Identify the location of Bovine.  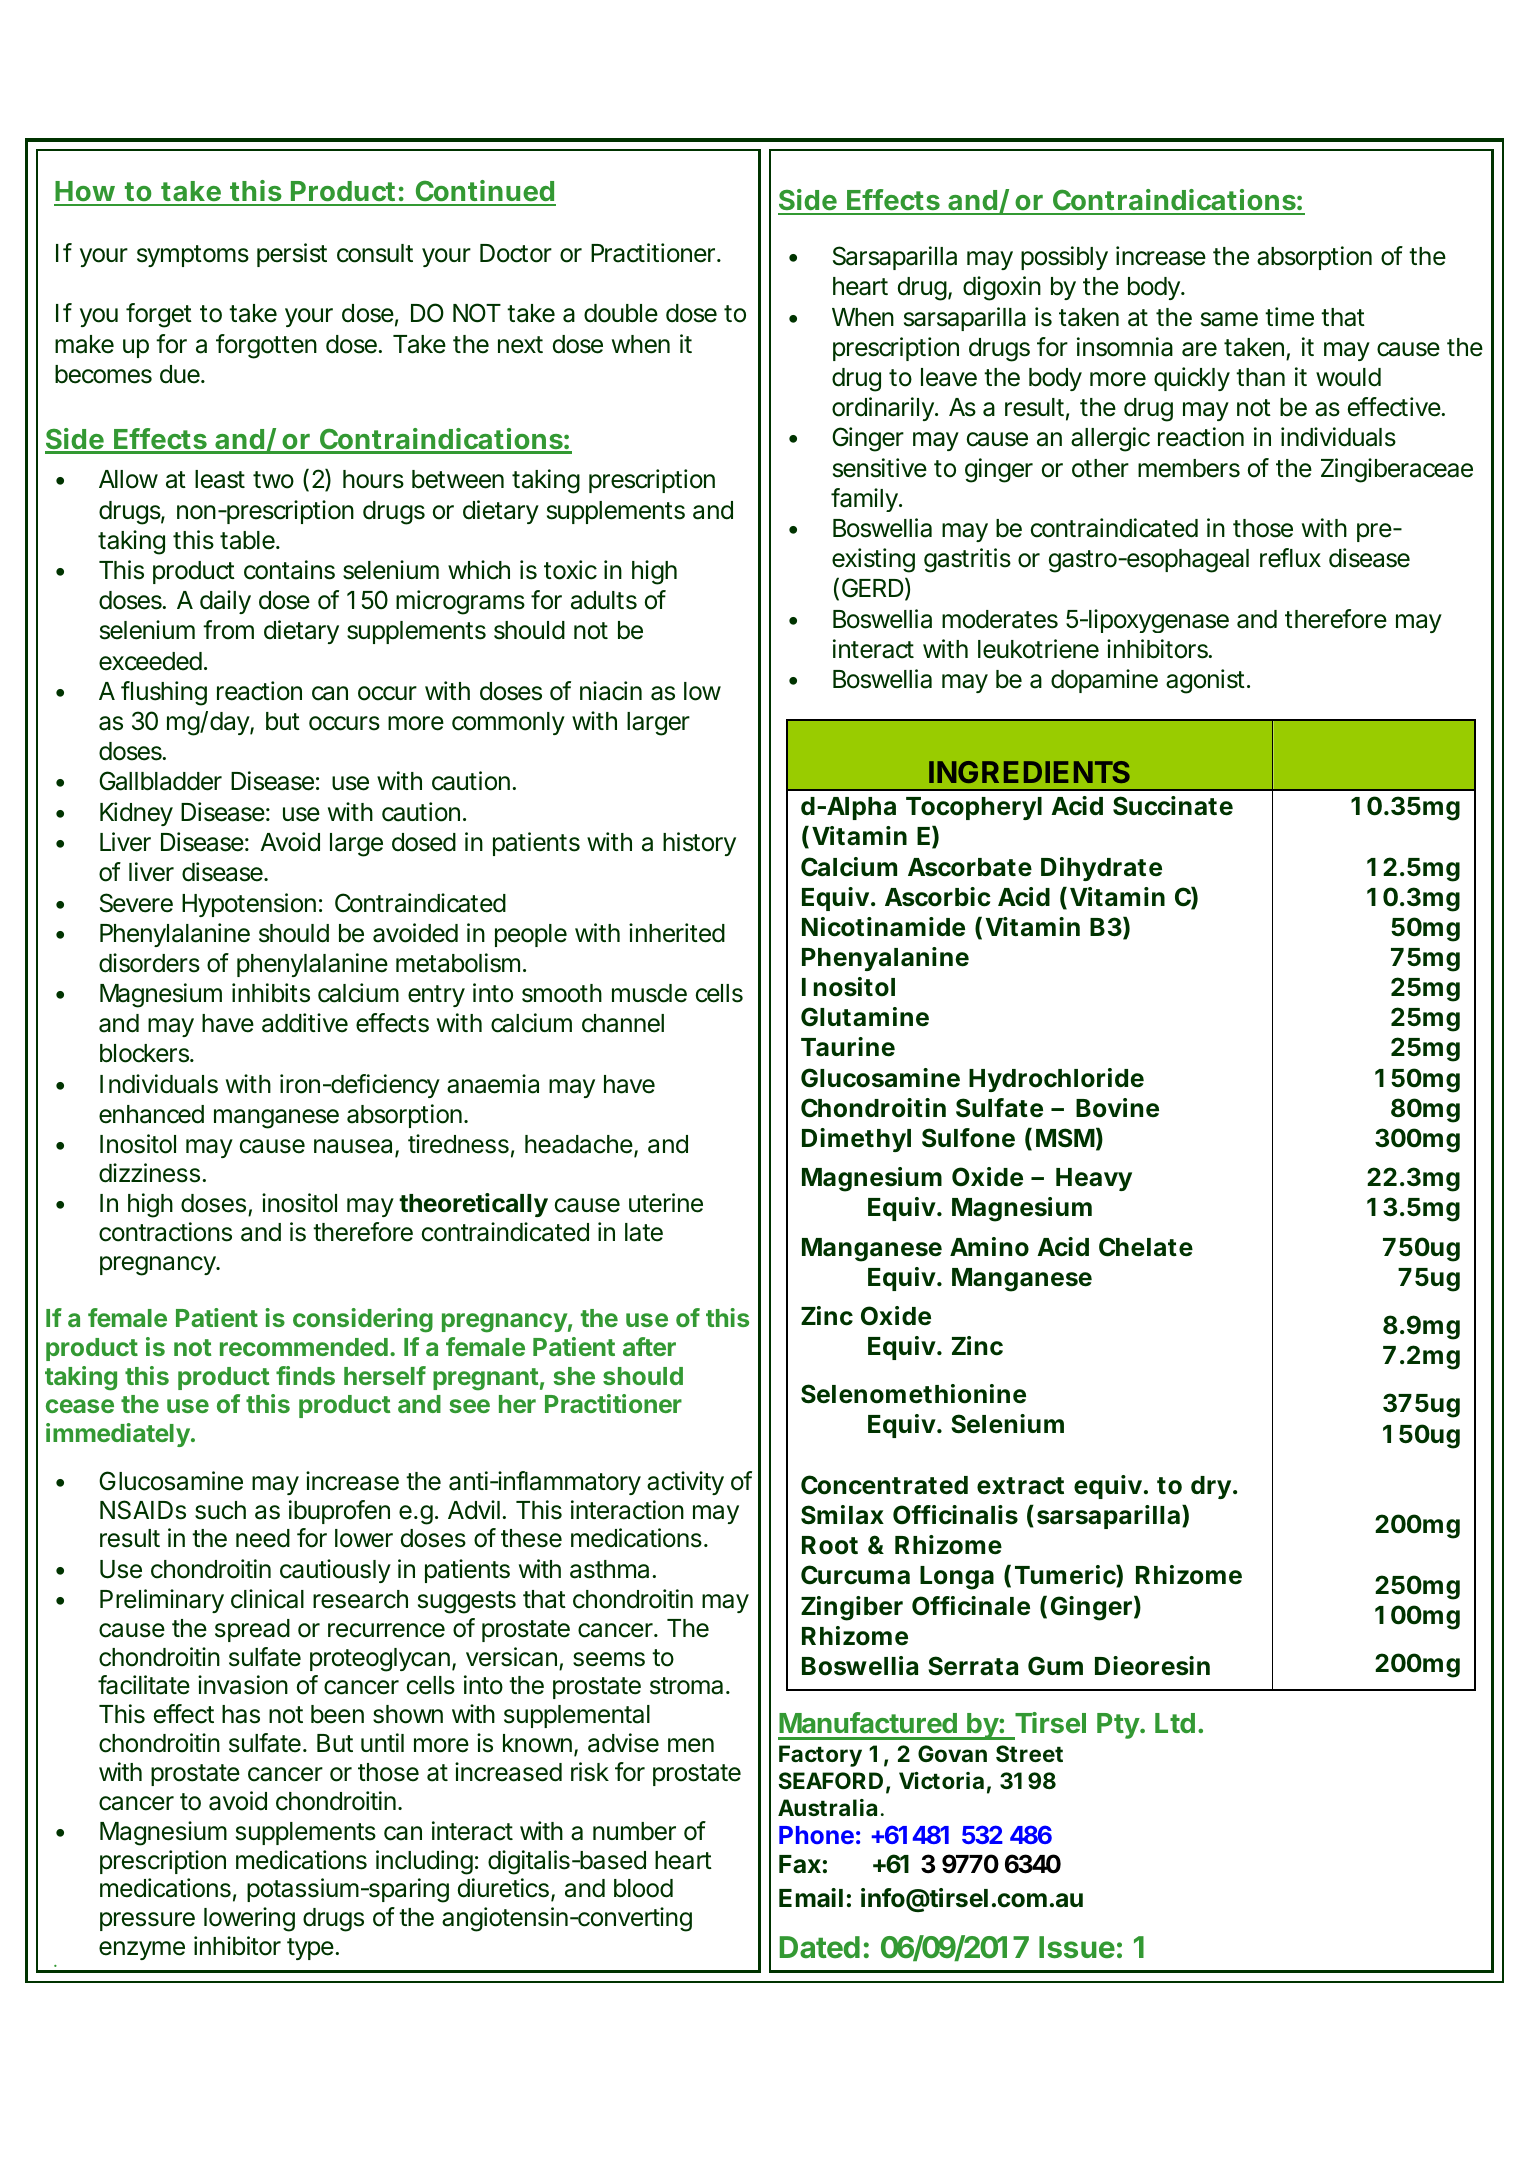
(1117, 1108).
